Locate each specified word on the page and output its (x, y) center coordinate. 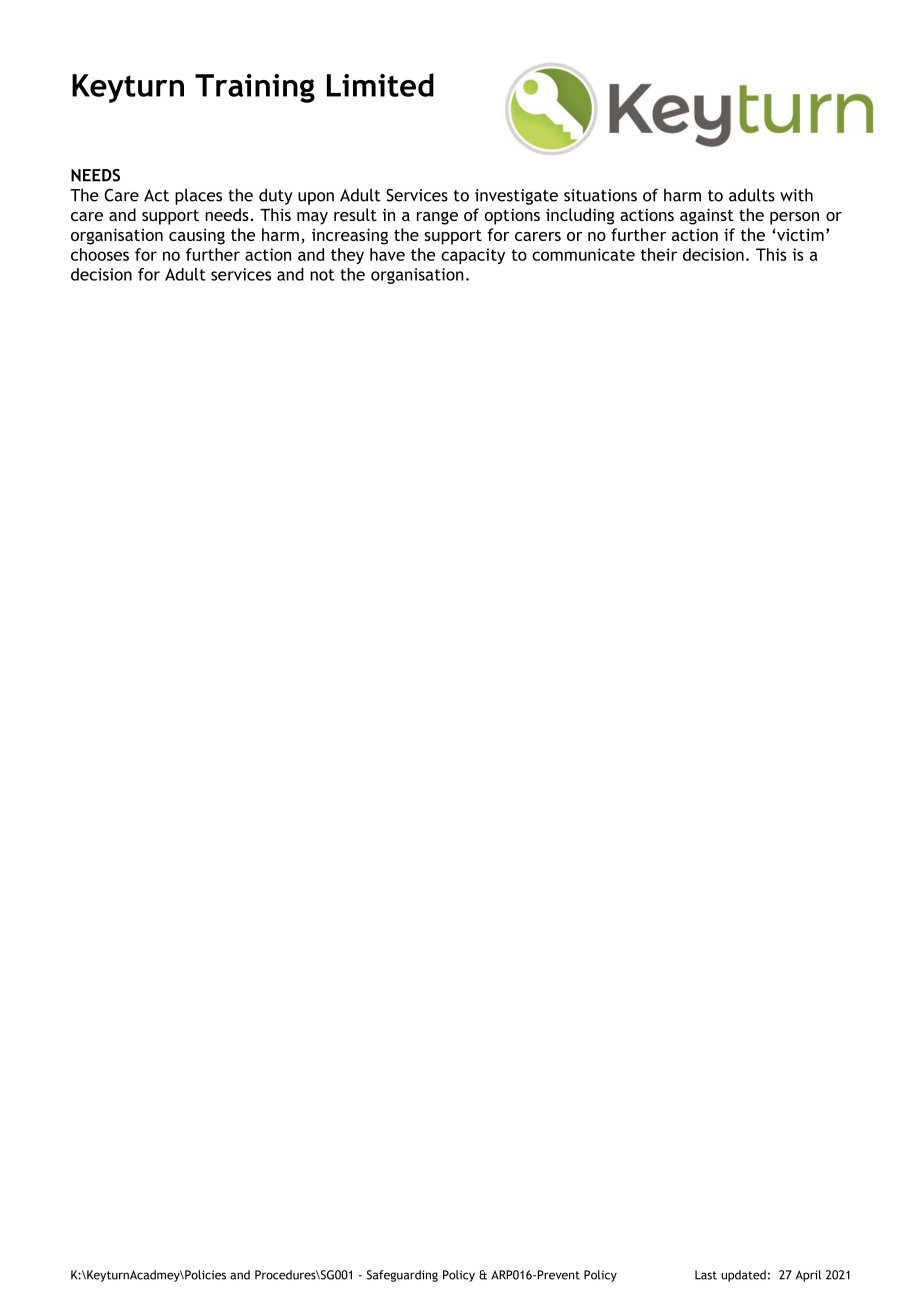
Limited (380, 85)
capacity (473, 256)
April (808, 1276)
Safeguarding (402, 1276)
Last (706, 1275)
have (387, 254)
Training (255, 88)
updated (743, 1276)
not (322, 275)
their (659, 254)
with (796, 195)
